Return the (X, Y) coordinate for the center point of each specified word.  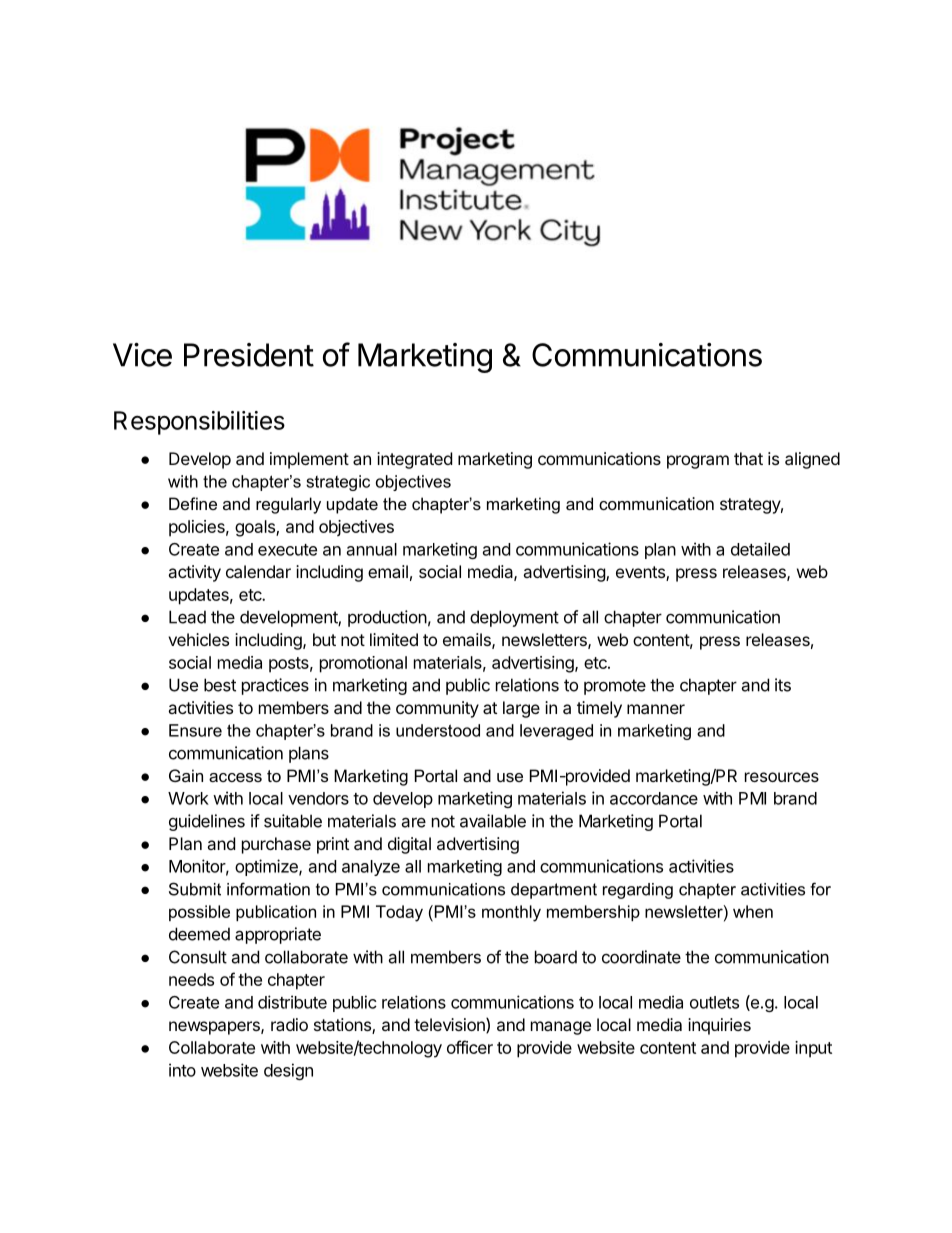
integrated (414, 460)
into (182, 1070)
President (249, 355)
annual (372, 549)
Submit (195, 889)
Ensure (195, 730)
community (437, 709)
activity (194, 573)
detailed (760, 549)
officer (470, 1047)
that (748, 458)
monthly (511, 913)
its (783, 685)
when (753, 911)
